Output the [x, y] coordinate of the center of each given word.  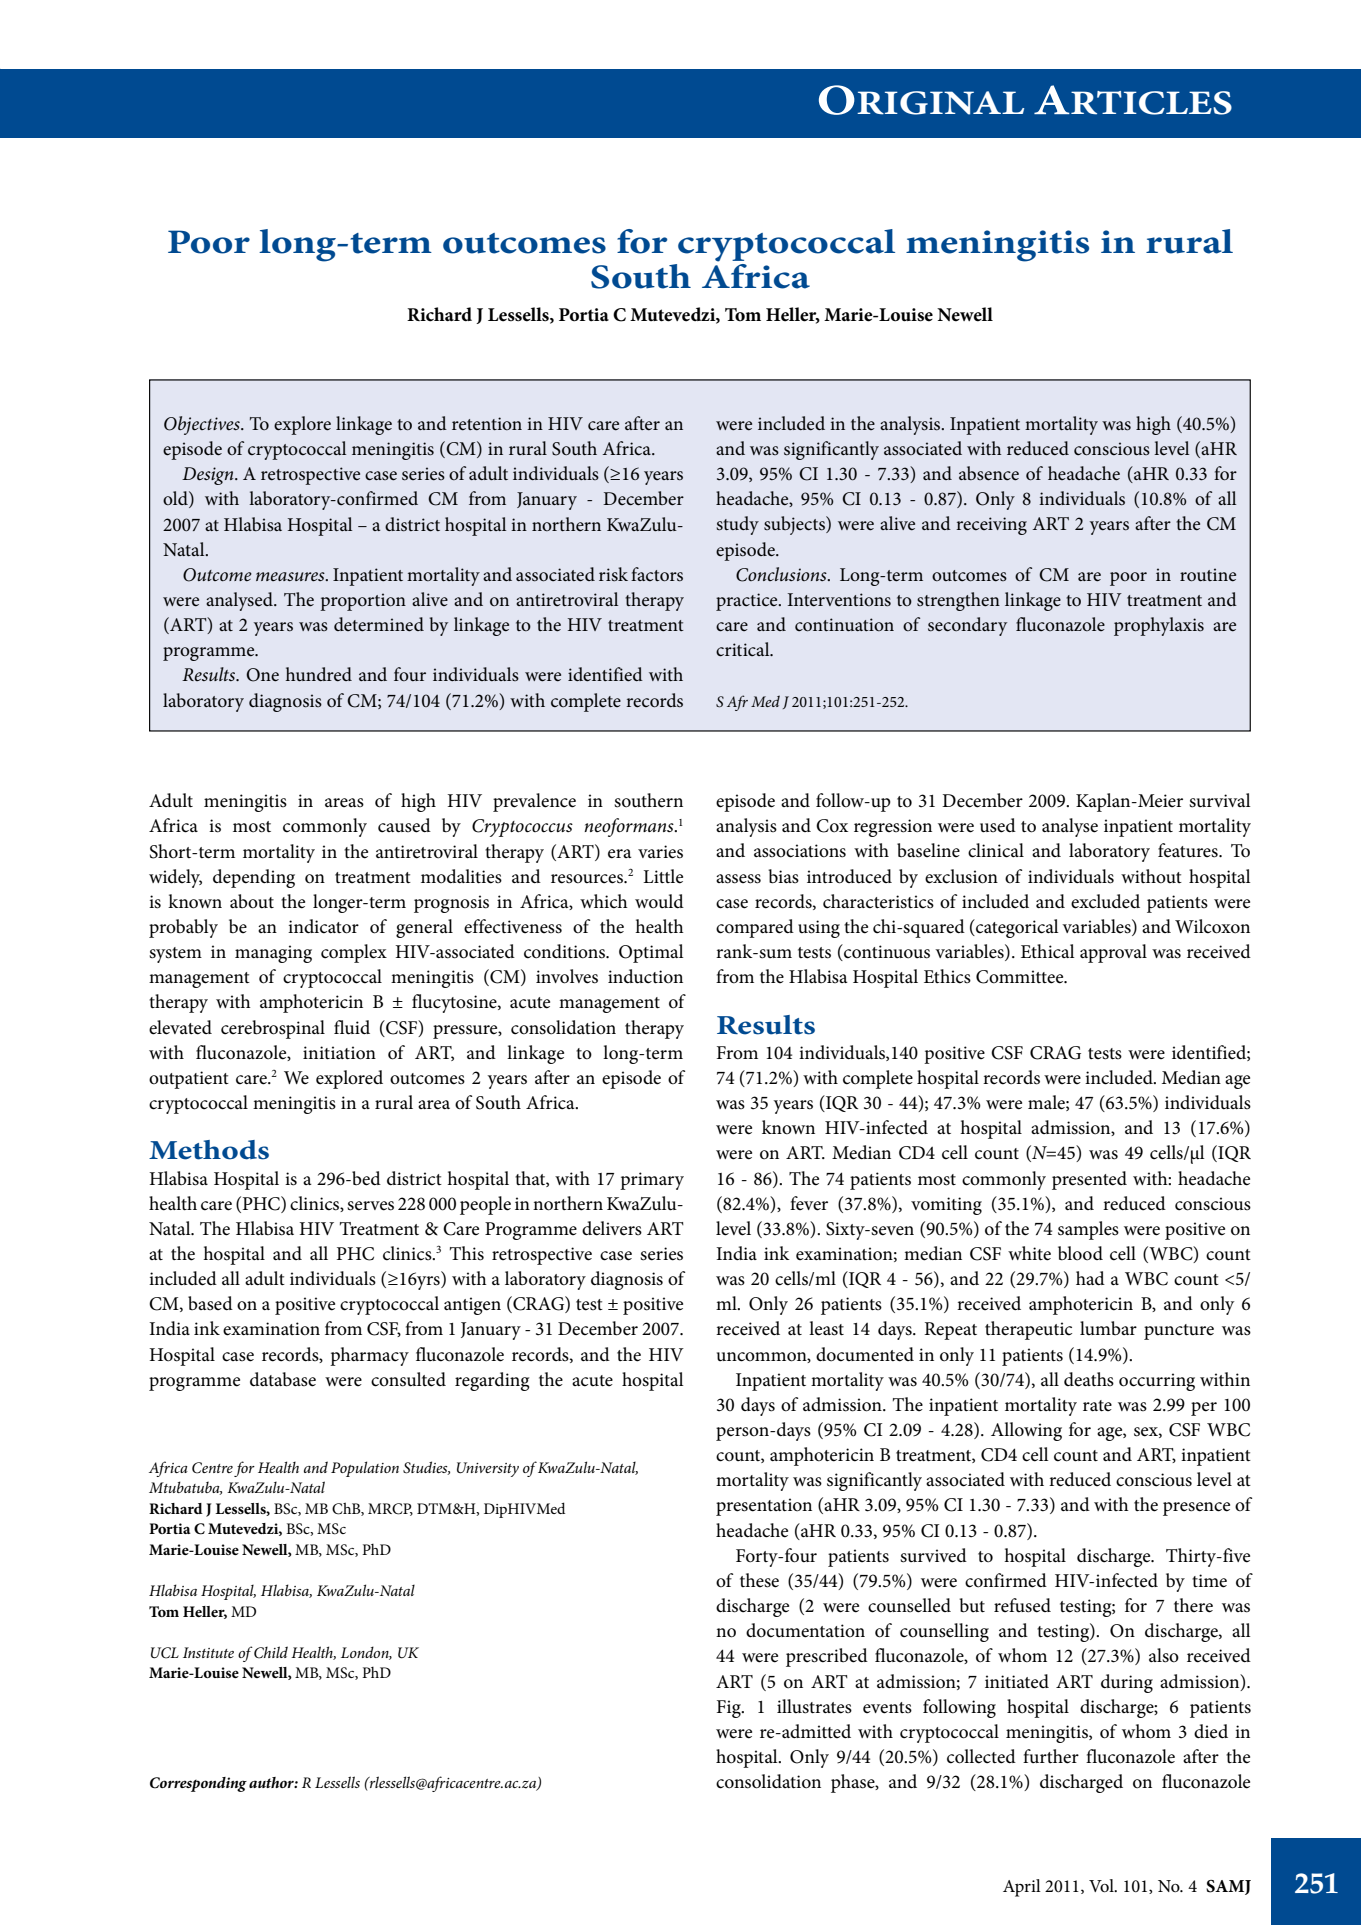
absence [989, 473]
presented [1089, 1180]
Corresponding [198, 1784]
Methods [209, 1150]
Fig [730, 1709]
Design [209, 476]
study [737, 525]
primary [652, 1181]
